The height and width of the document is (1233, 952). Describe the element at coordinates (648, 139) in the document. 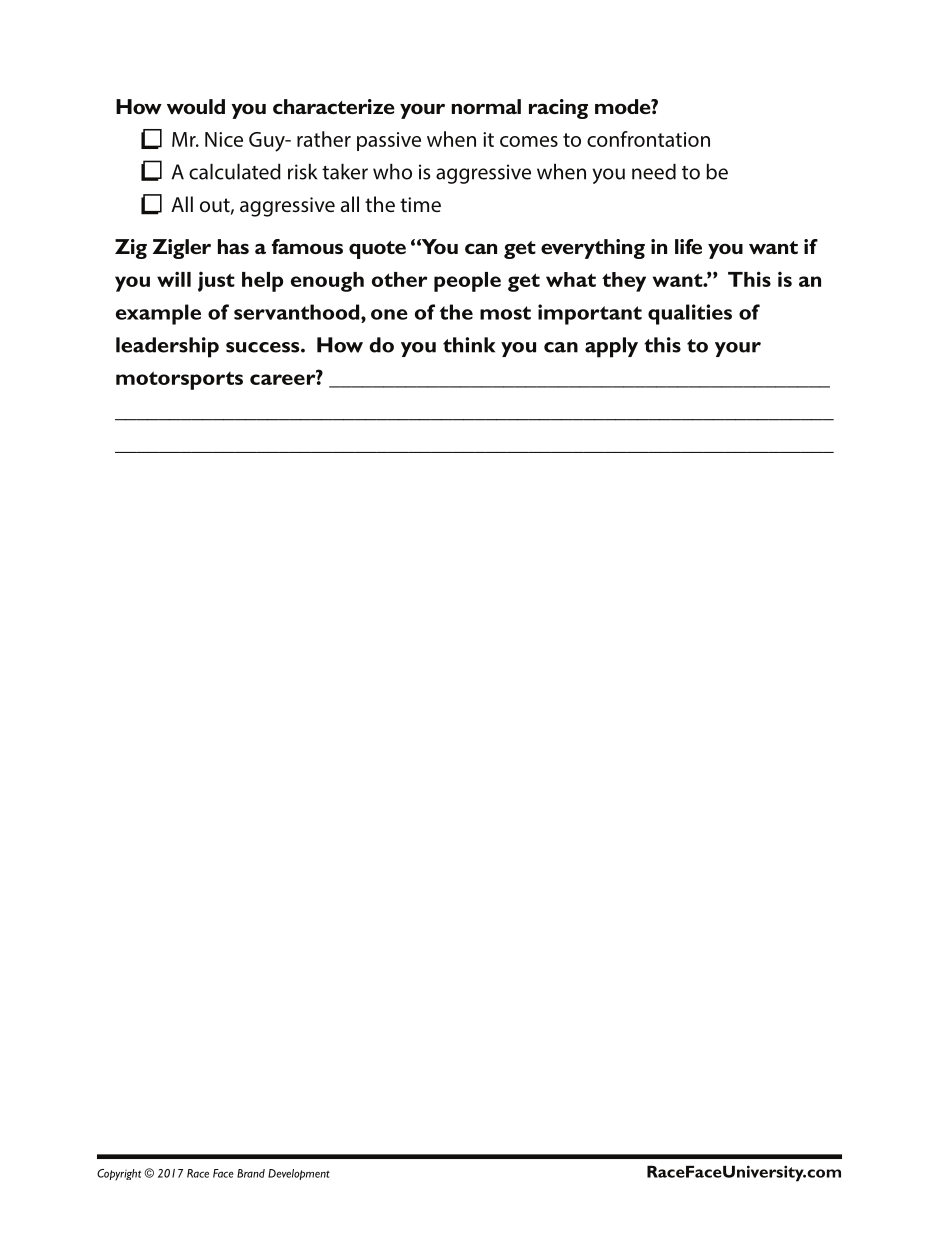

I see `confrontation` at that location.
